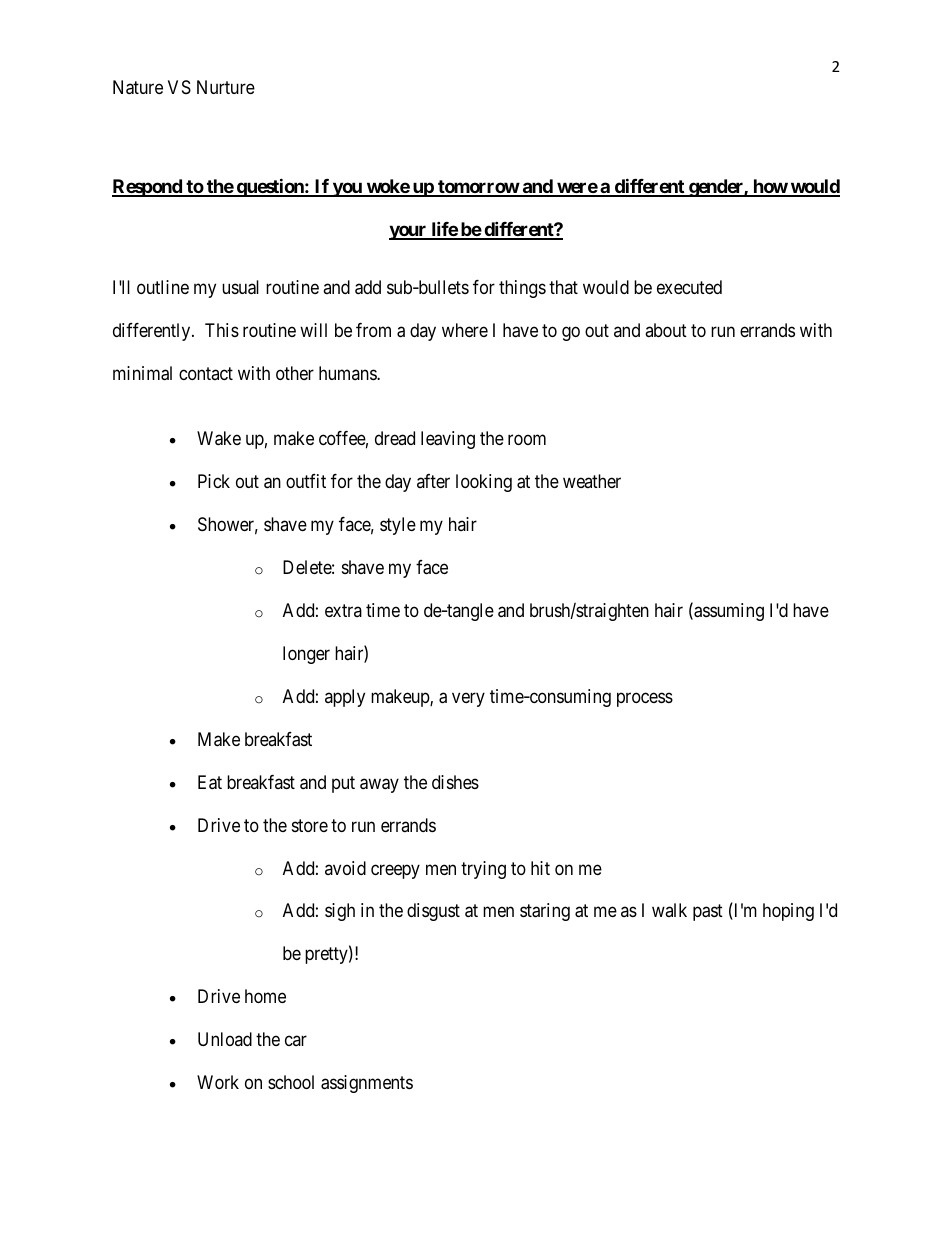  What do you see at coordinates (592, 481) in the screenshot?
I see `weather` at bounding box center [592, 481].
